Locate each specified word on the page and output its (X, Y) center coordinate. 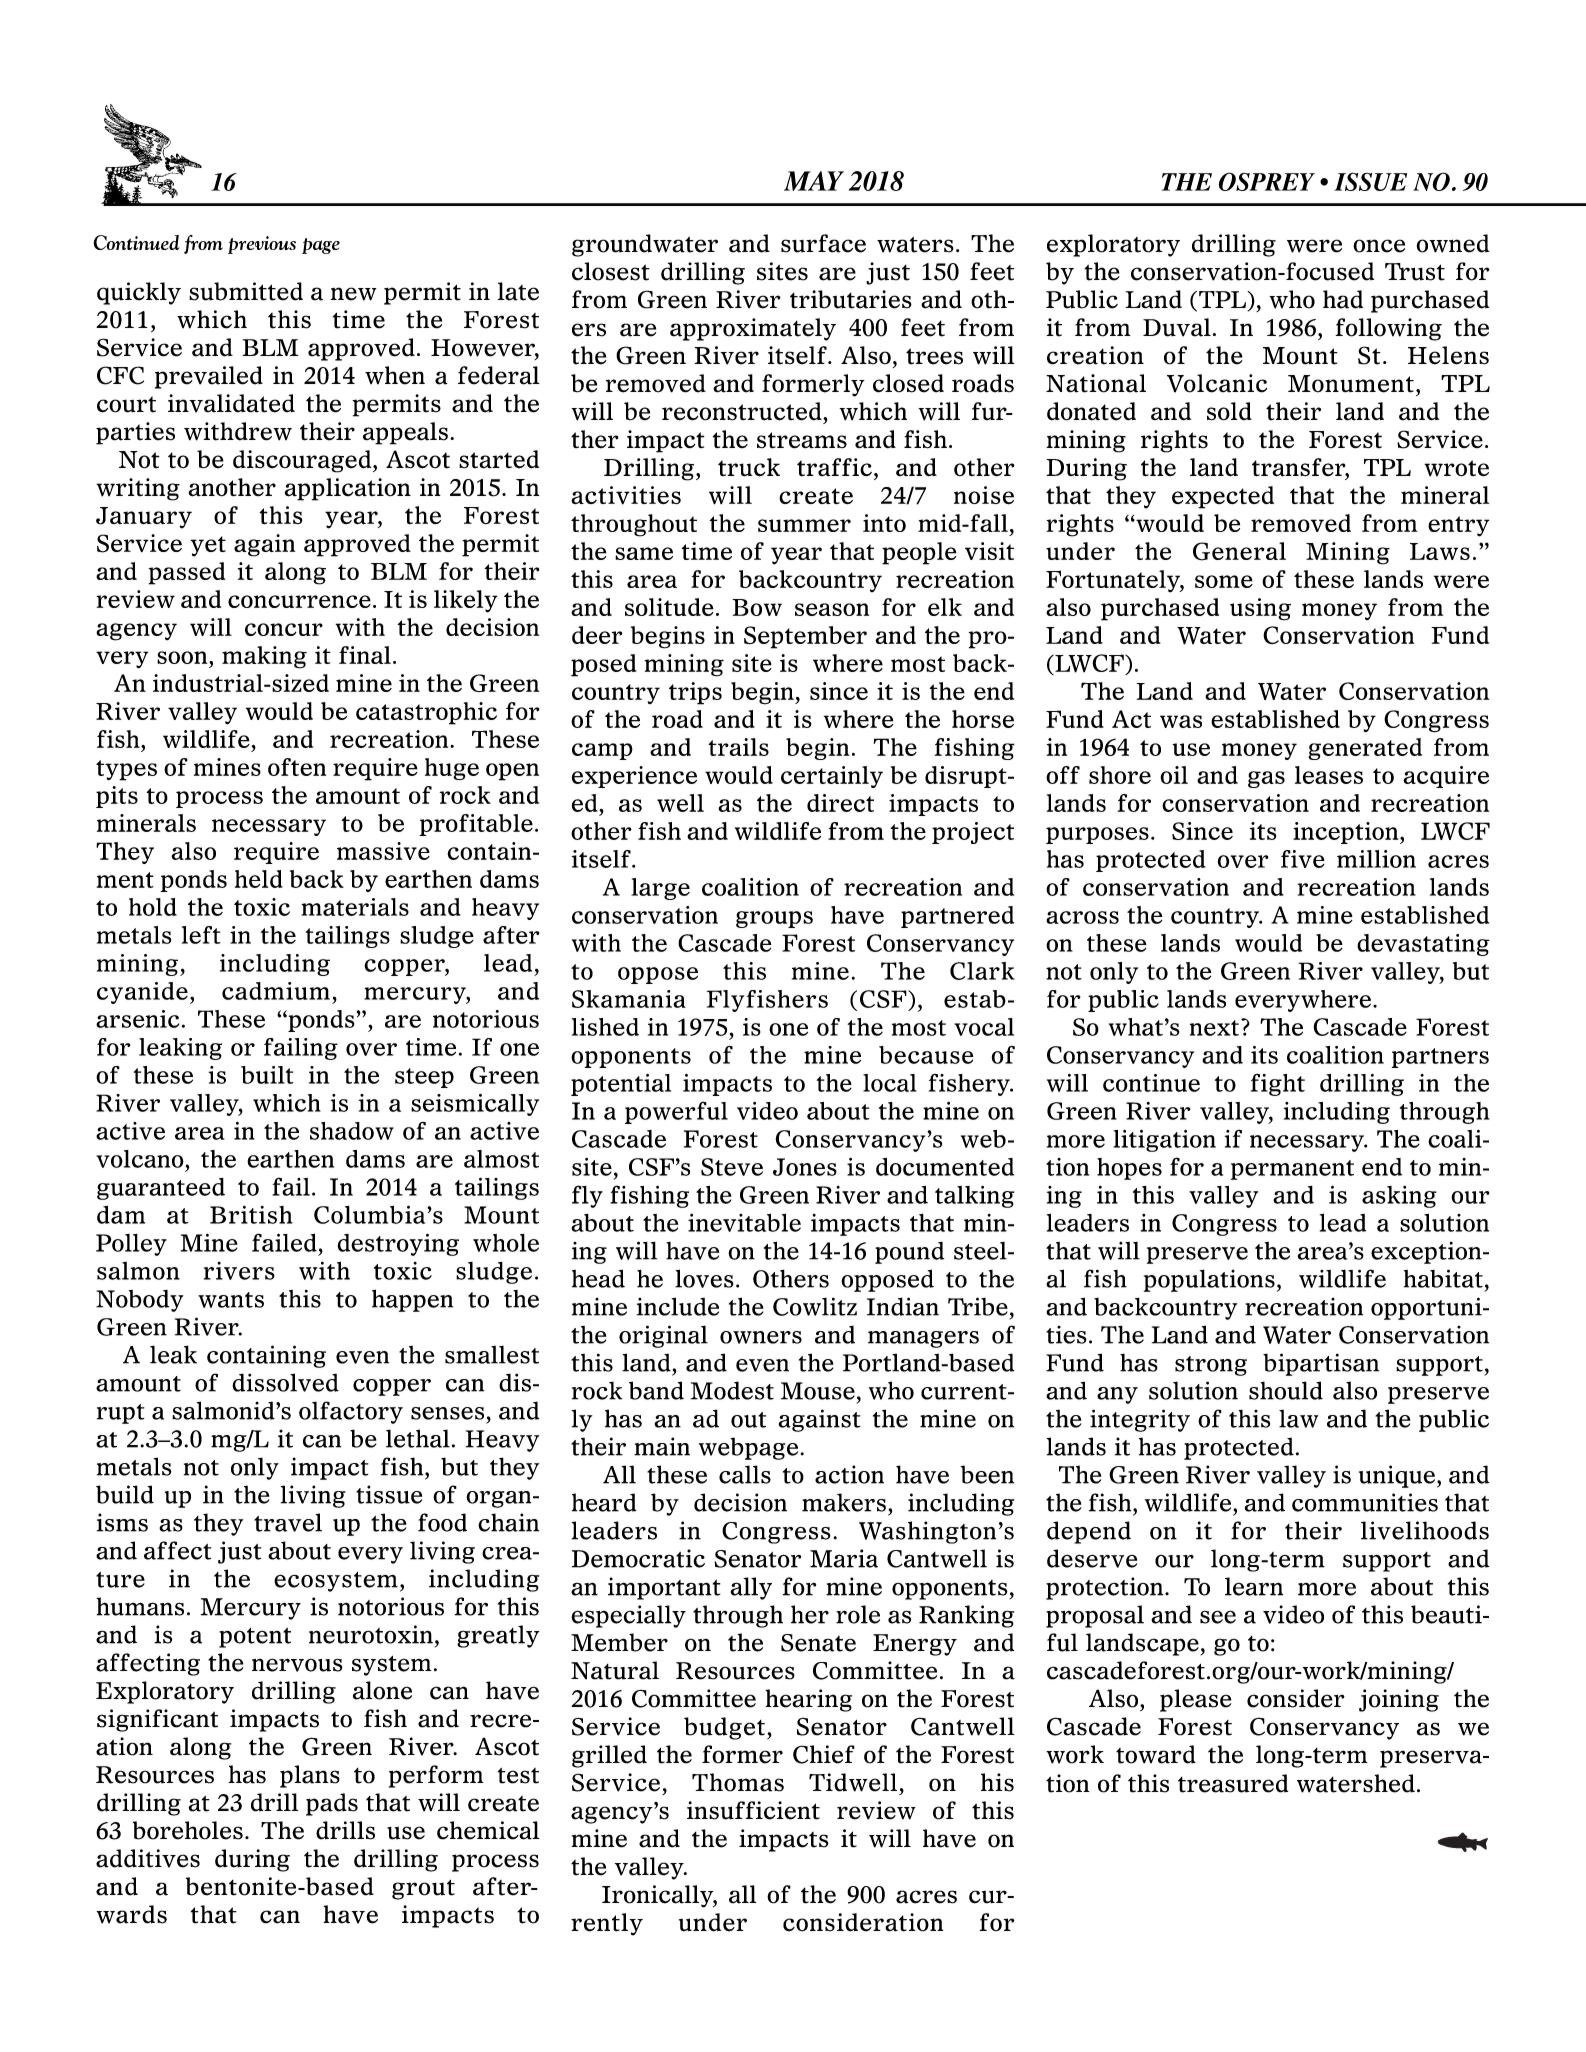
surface (823, 243)
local (890, 1083)
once (1379, 246)
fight (1278, 1085)
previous (262, 245)
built (267, 1075)
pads (332, 1804)
